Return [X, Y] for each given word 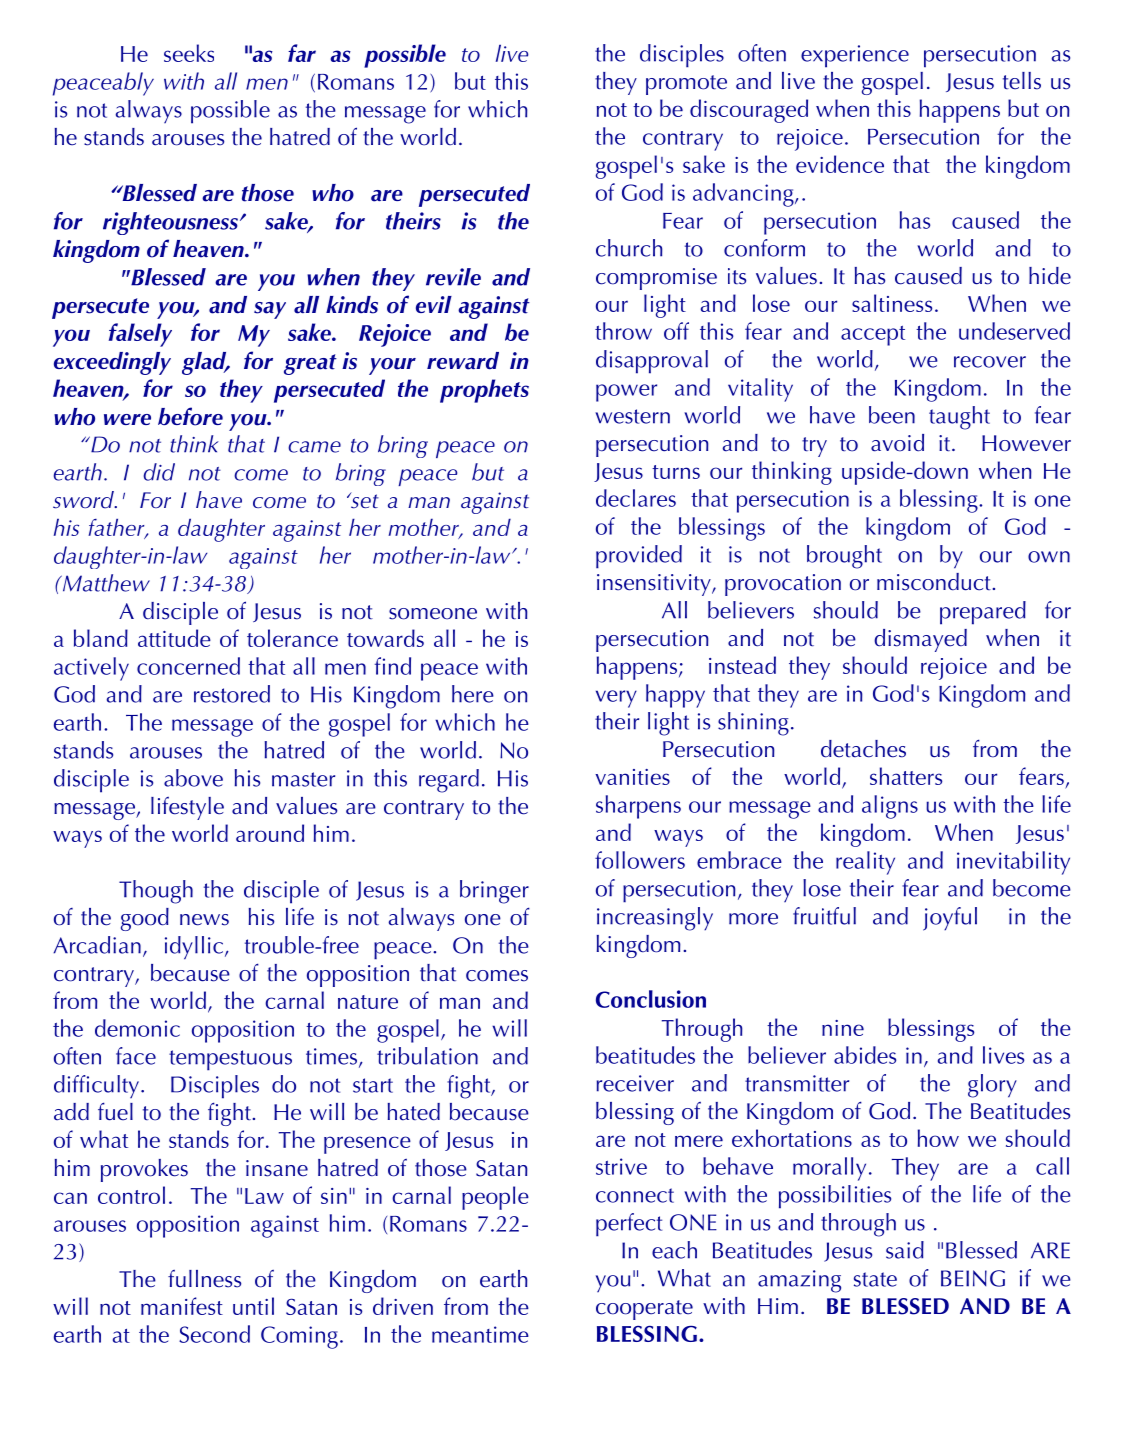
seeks [189, 53]
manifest [182, 1306]
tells [1022, 81]
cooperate [644, 1310]
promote [686, 85]
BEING [973, 1278]
